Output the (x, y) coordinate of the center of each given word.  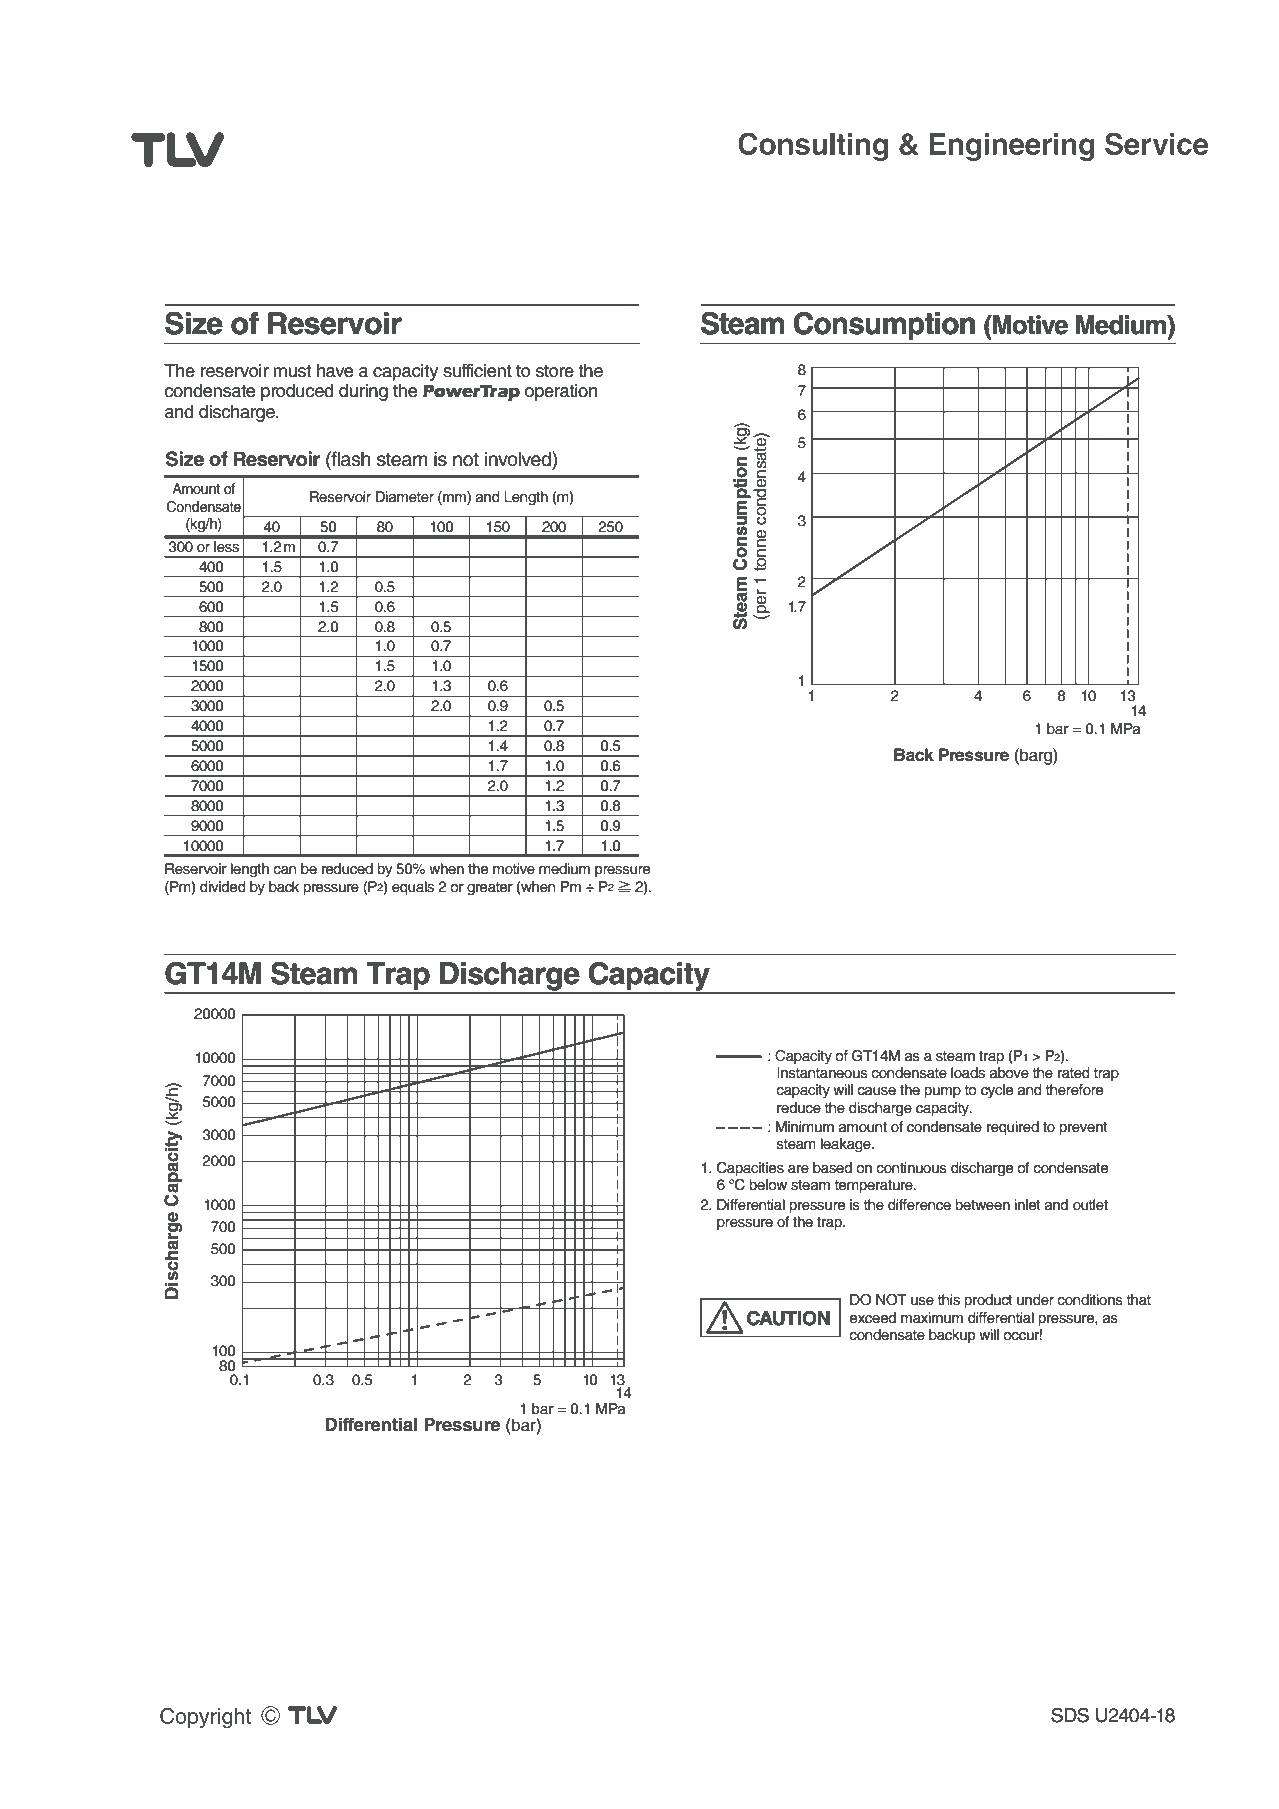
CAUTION (788, 1318)
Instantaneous (822, 1073)
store (555, 371)
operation (561, 392)
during (363, 392)
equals (413, 888)
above (1009, 1073)
